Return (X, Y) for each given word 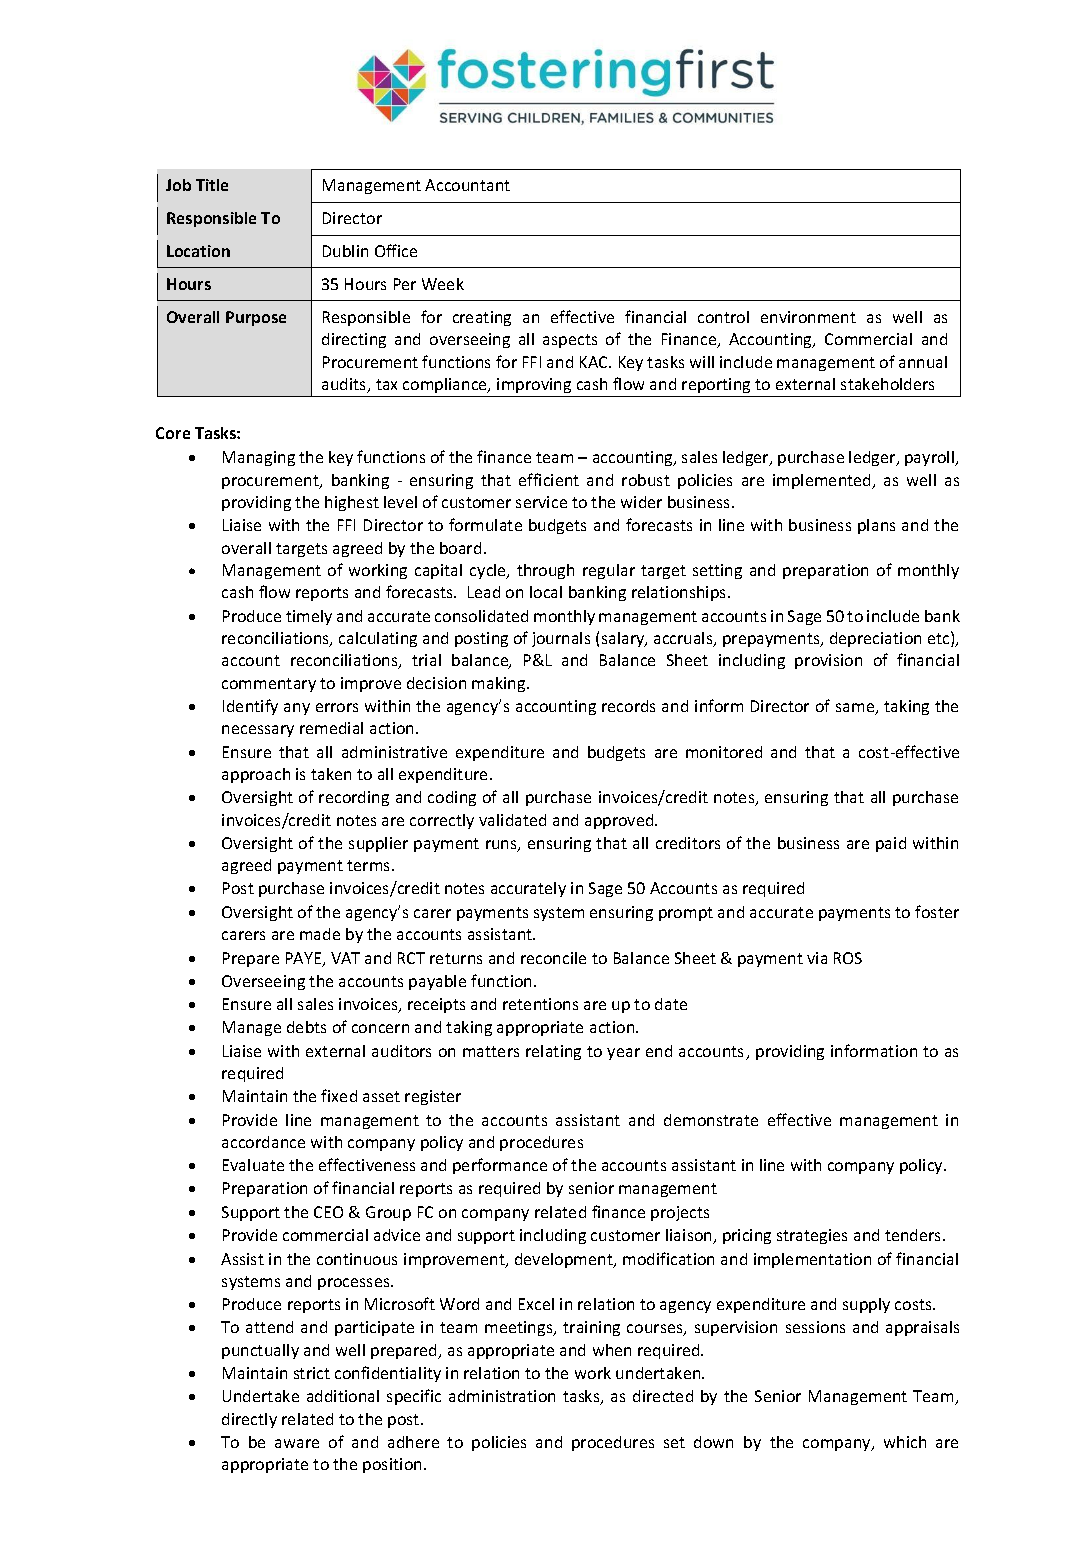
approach (256, 775)
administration (502, 1396)
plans (876, 526)
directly (249, 1420)
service (541, 502)
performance (500, 1166)
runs (502, 846)
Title (212, 185)
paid (891, 844)
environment (808, 317)
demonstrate (711, 1120)
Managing (259, 458)
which (905, 1442)
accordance (263, 1142)
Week (443, 284)
